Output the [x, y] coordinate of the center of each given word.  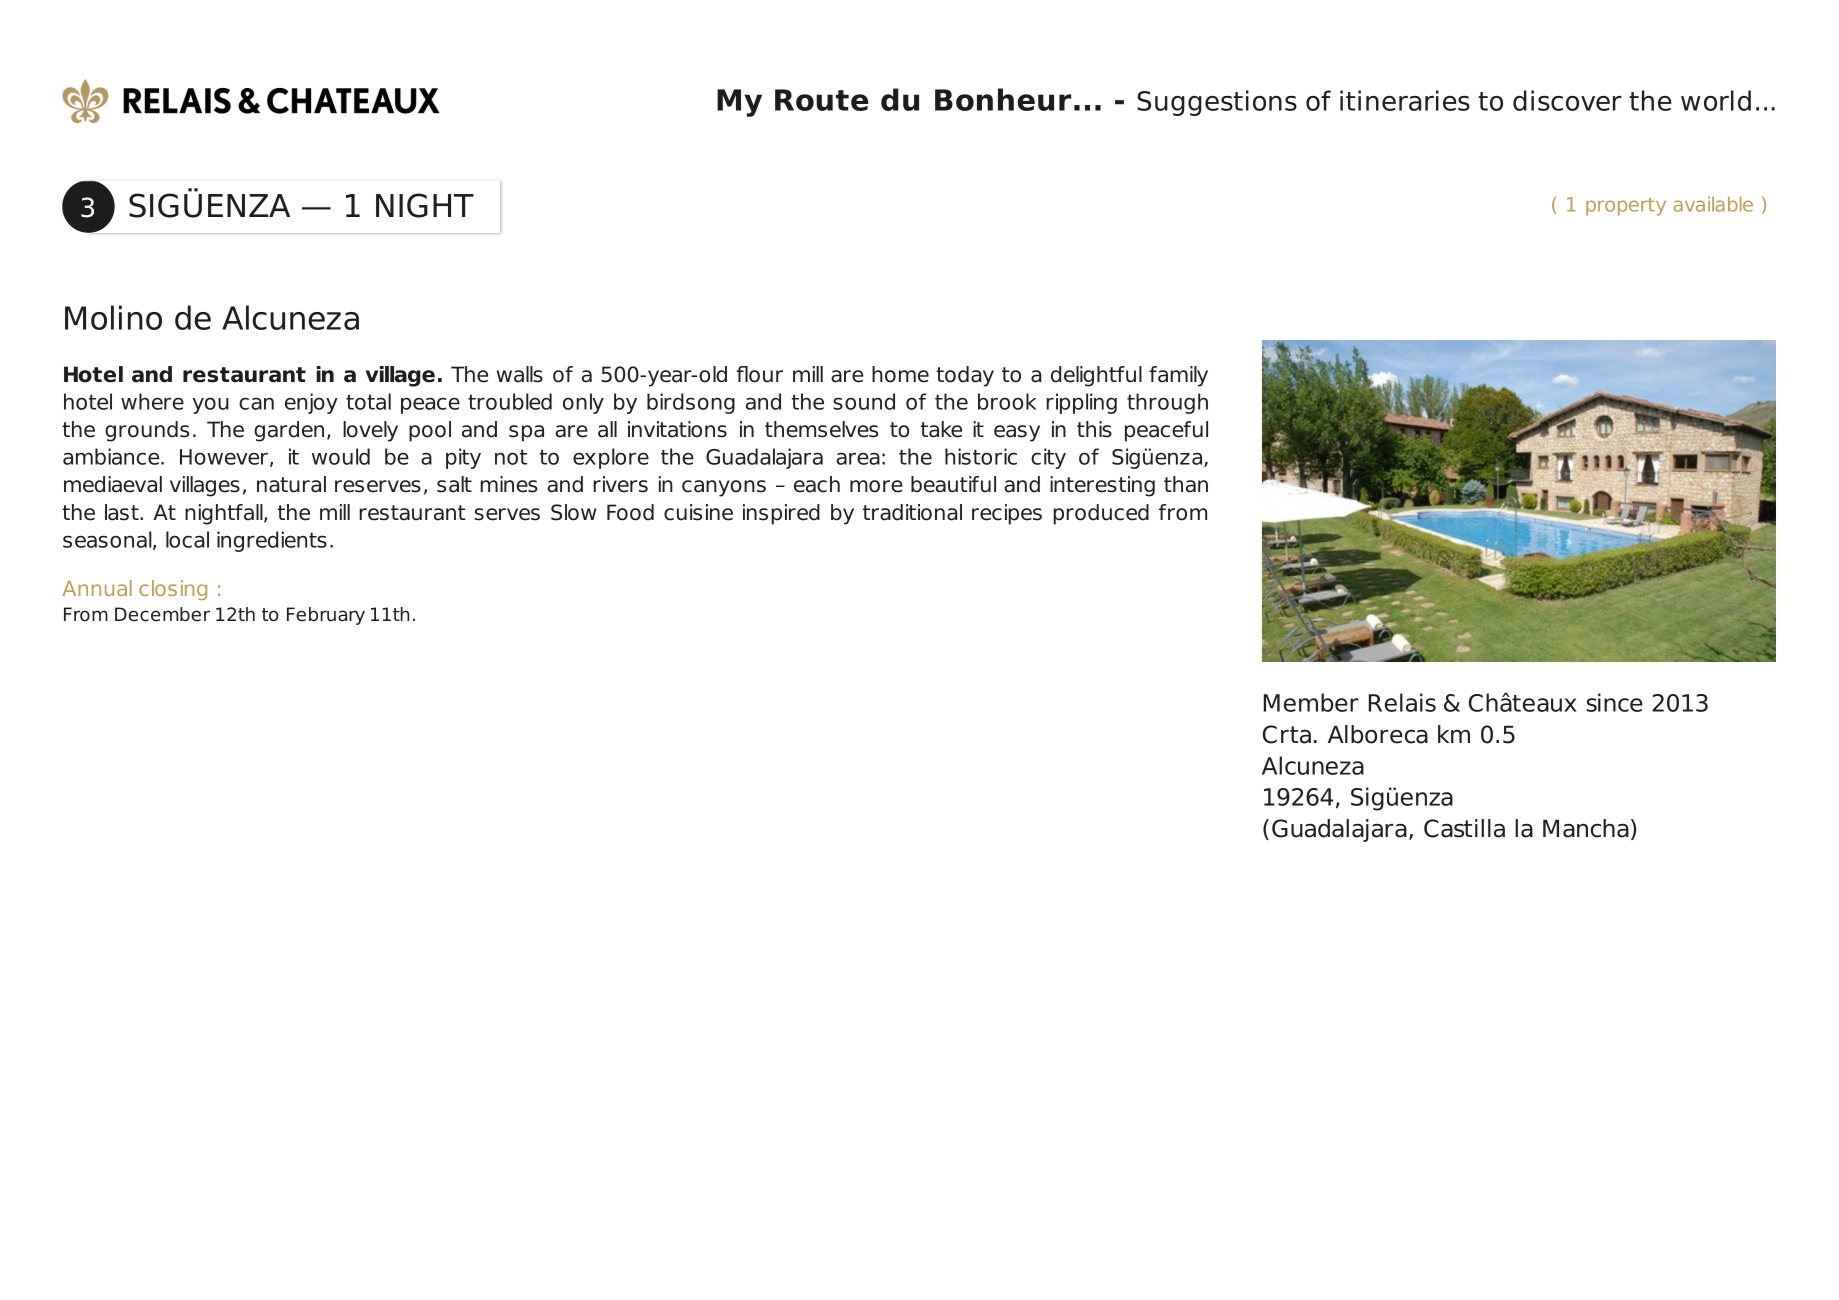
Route [821, 100]
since [1614, 702]
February [326, 616]
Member [1311, 702]
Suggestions [1217, 103]
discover [1567, 100]
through [1167, 403]
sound [864, 401]
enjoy [311, 403]
